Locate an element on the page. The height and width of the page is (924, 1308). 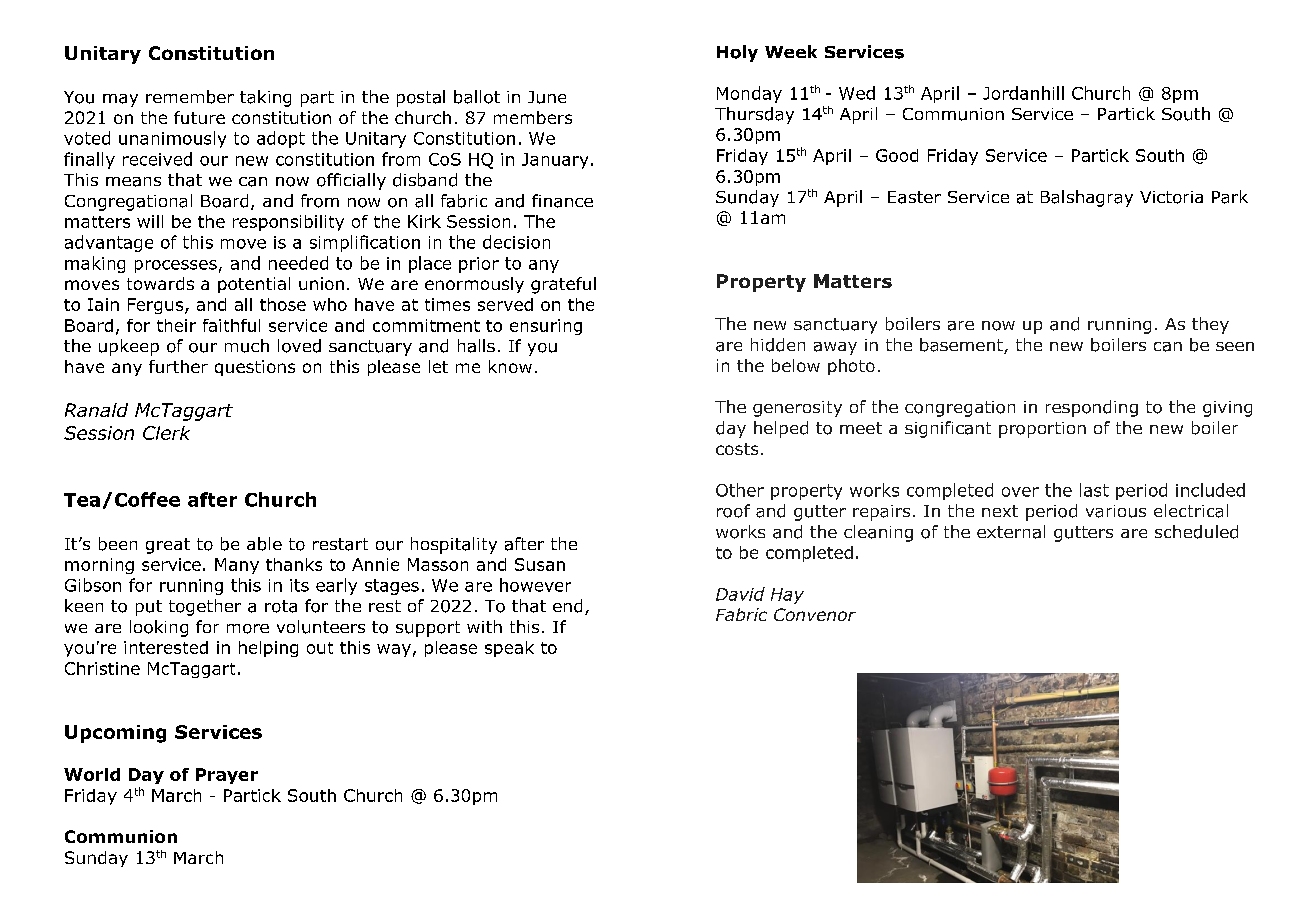
responding is located at coordinates (1092, 408).
